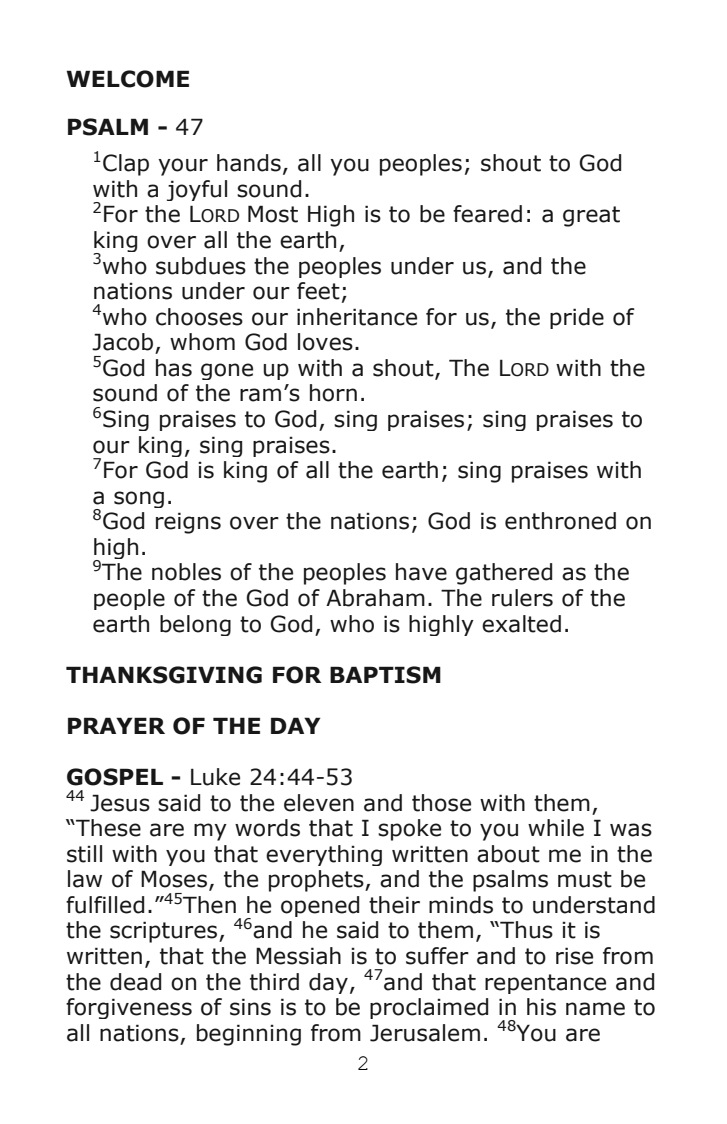  What do you see at coordinates (560, 521) in the document?
I see `enthroned` at bounding box center [560, 521].
